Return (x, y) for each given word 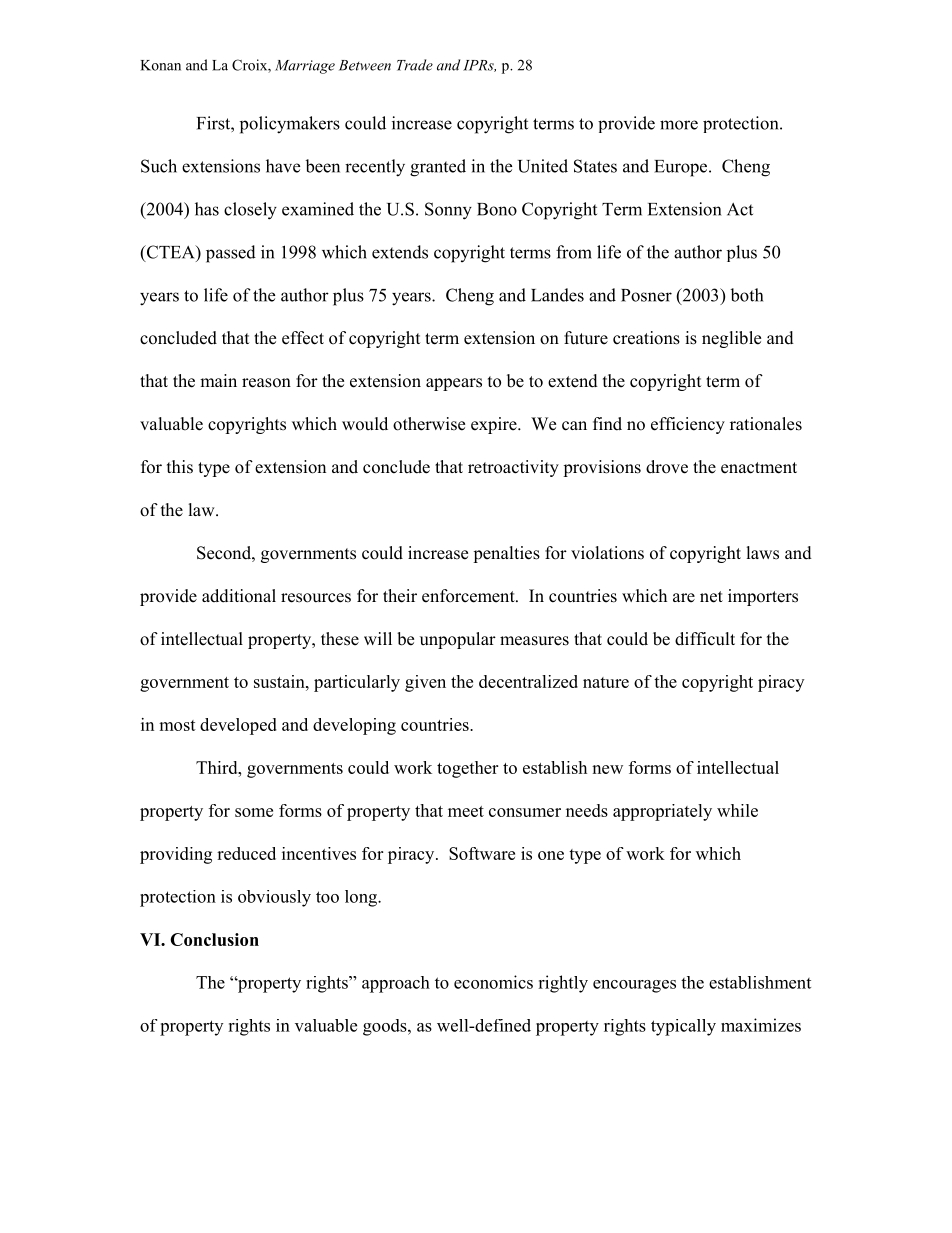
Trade (415, 65)
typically (683, 1027)
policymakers (290, 125)
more (679, 125)
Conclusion (214, 939)
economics (493, 982)
